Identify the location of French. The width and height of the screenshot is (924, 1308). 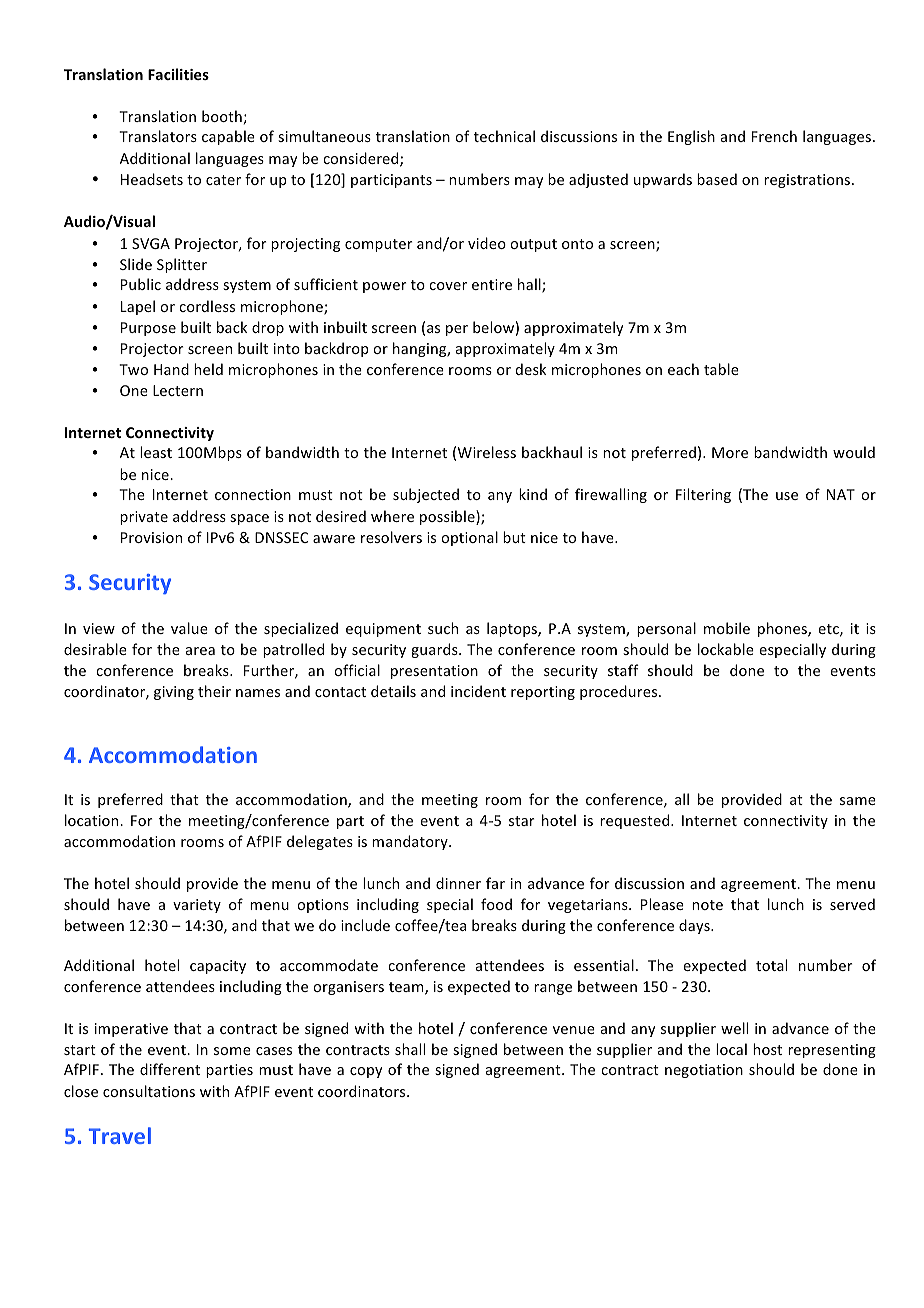
(774, 136).
